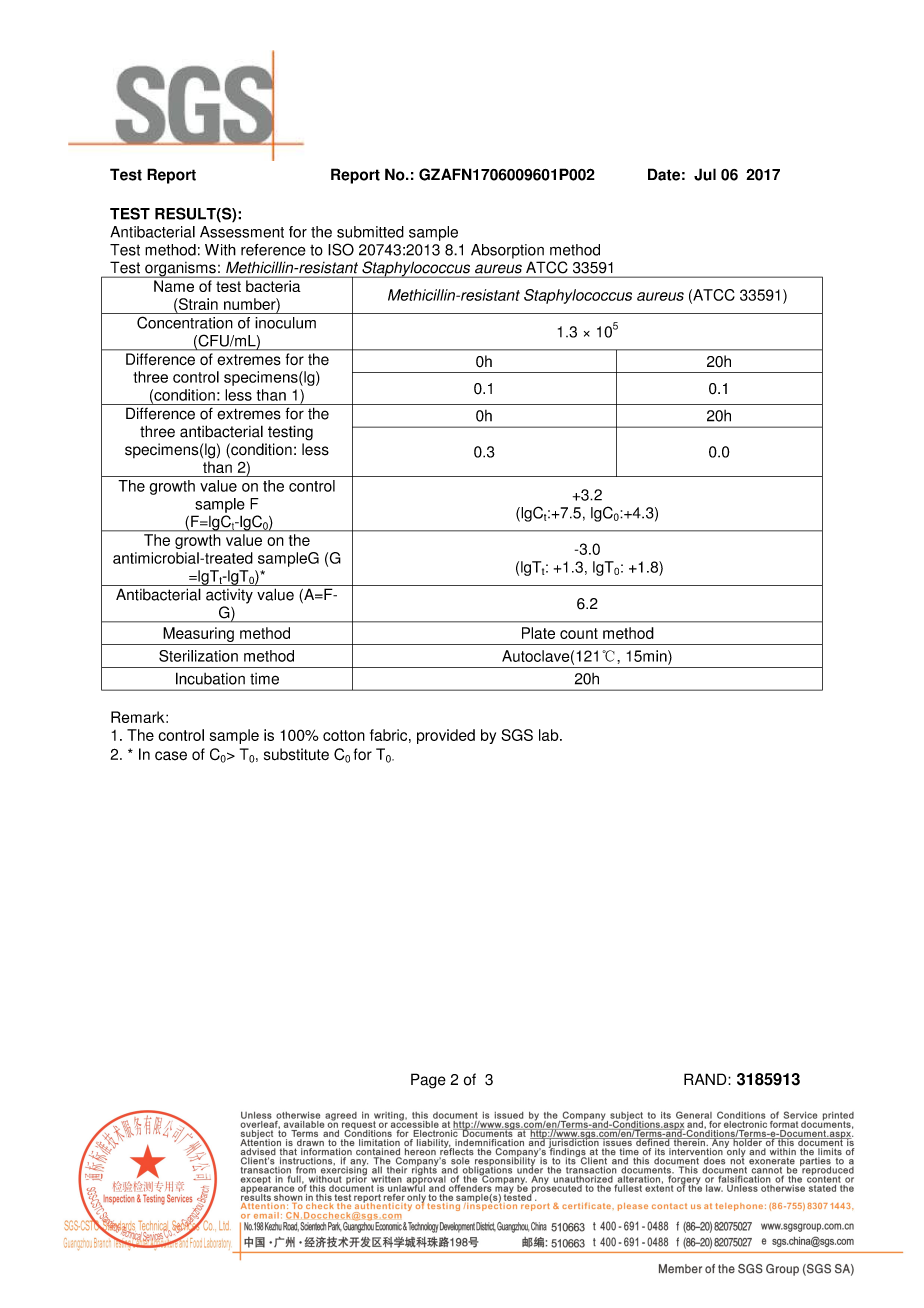 The height and width of the screenshot is (1308, 924). What do you see at coordinates (705, 174) in the screenshot?
I see `Jul` at bounding box center [705, 174].
